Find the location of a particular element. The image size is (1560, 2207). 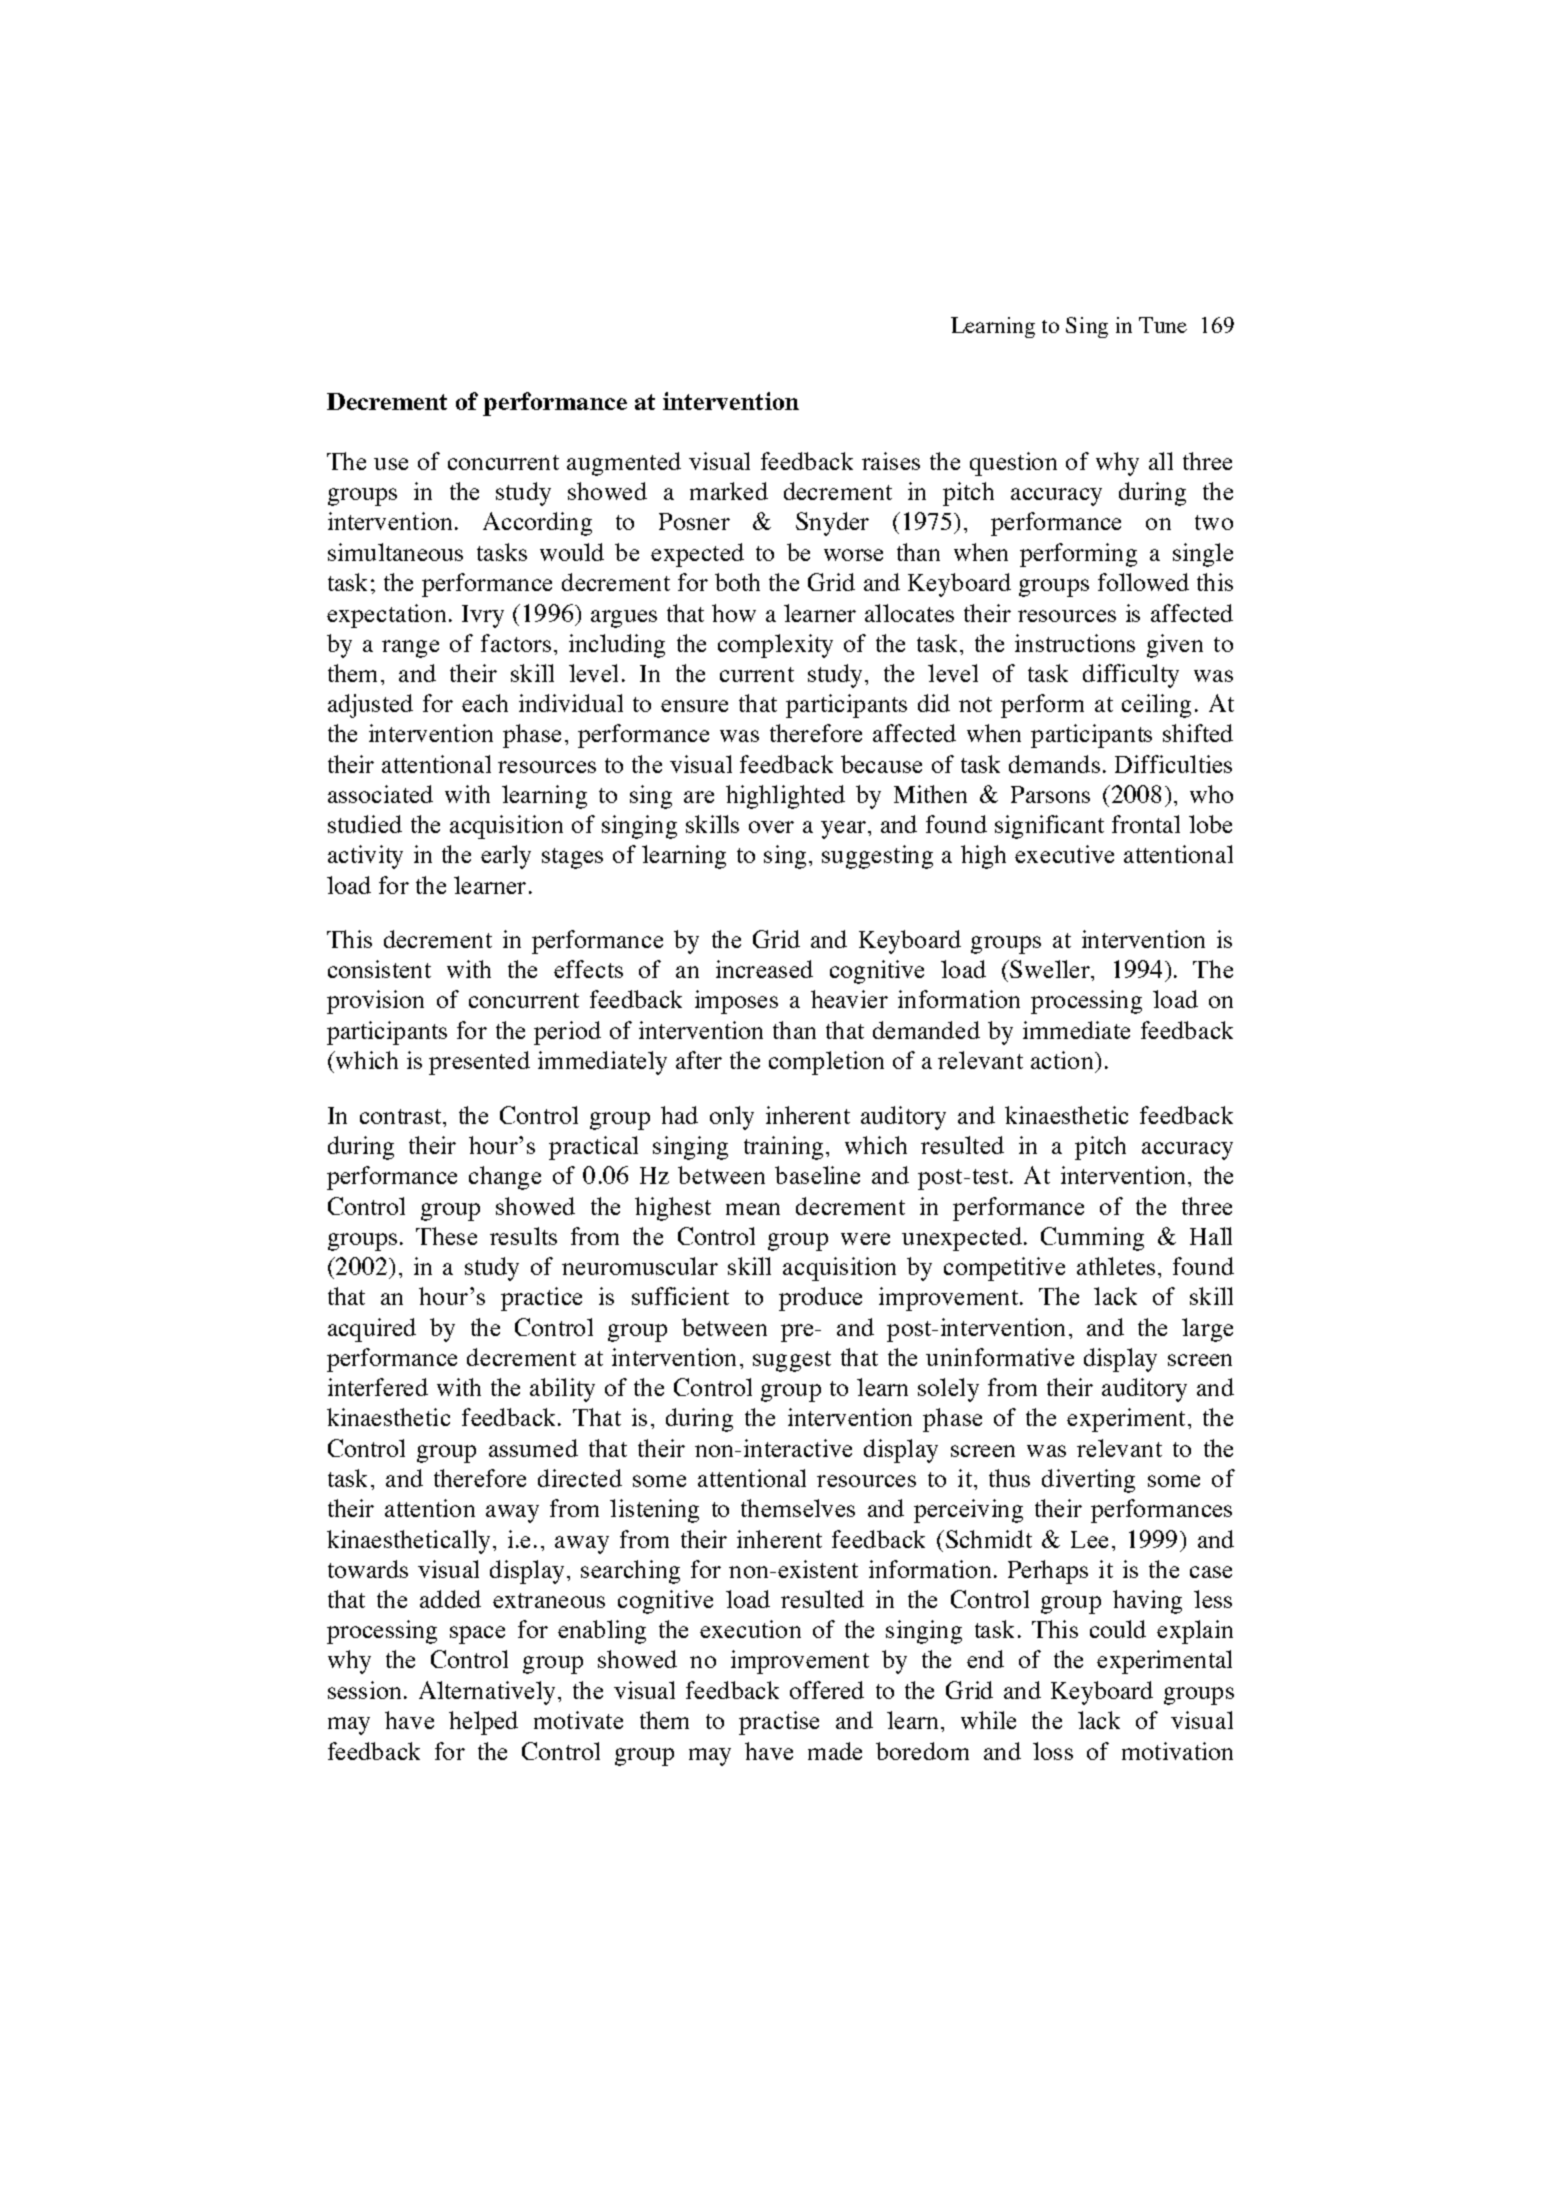

helped is located at coordinates (483, 1723).
